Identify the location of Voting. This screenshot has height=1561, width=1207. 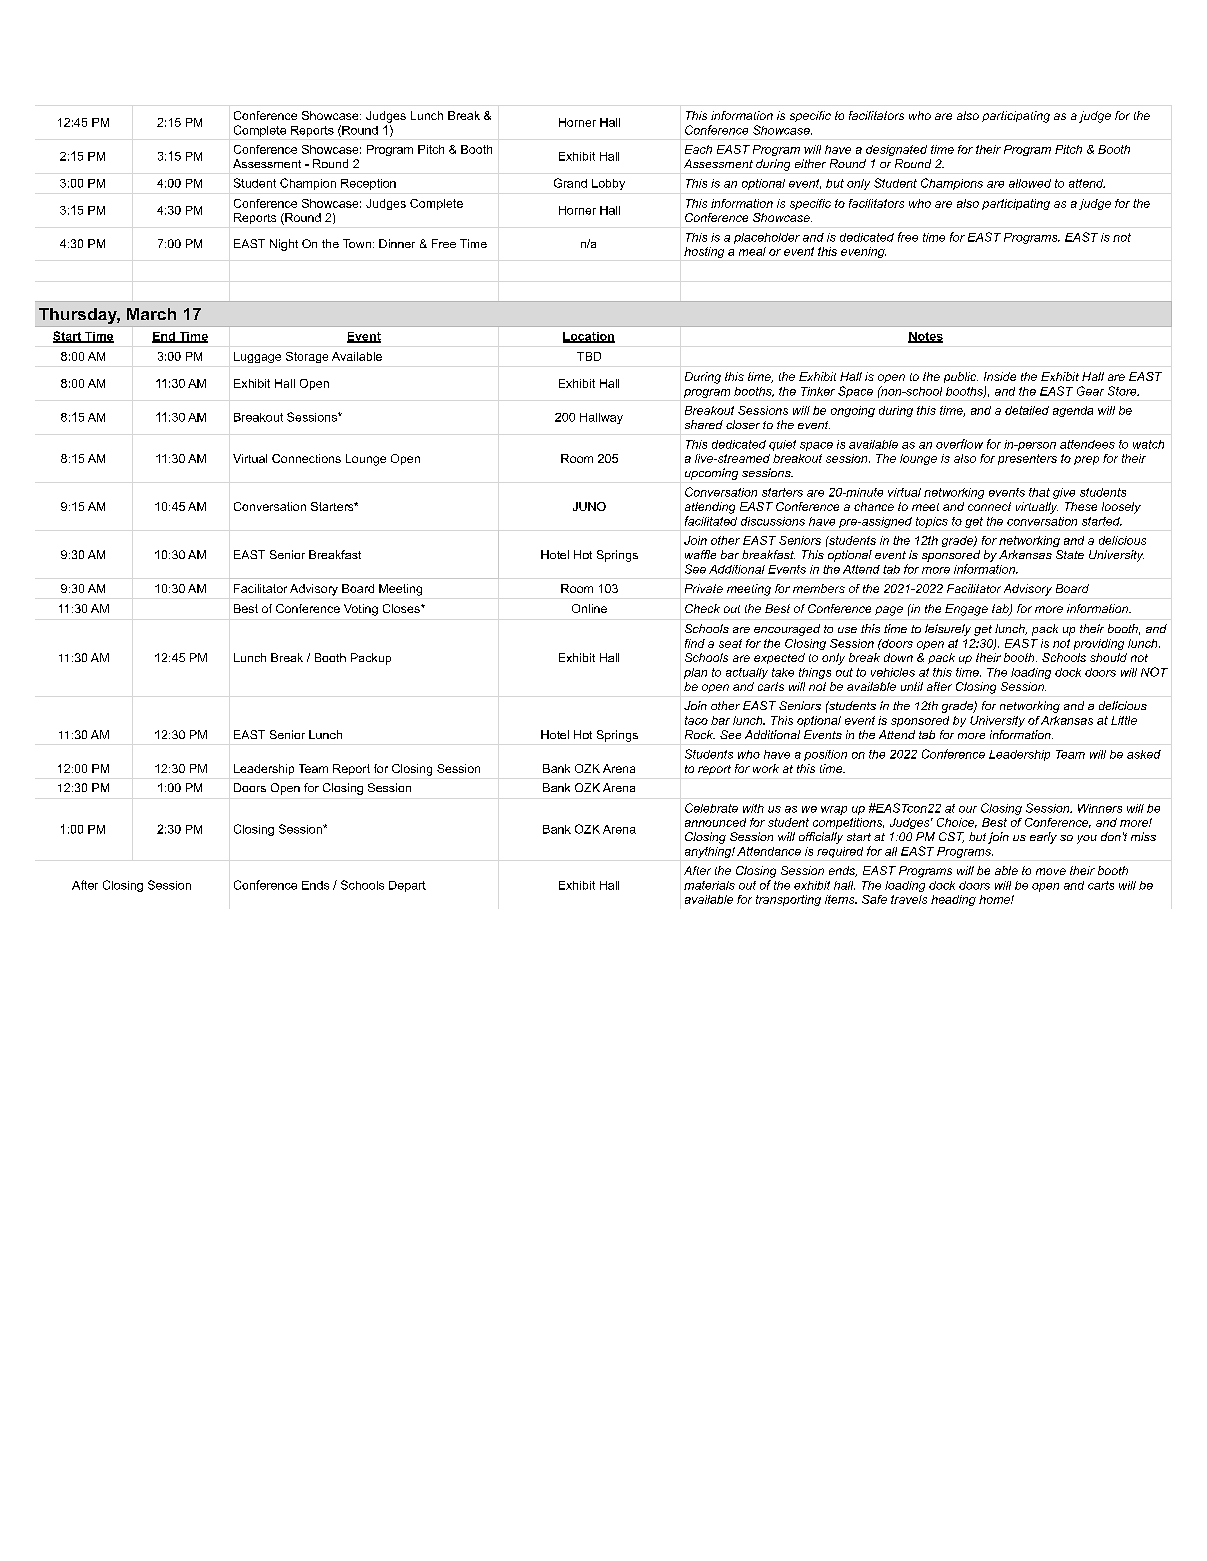
(361, 610).
